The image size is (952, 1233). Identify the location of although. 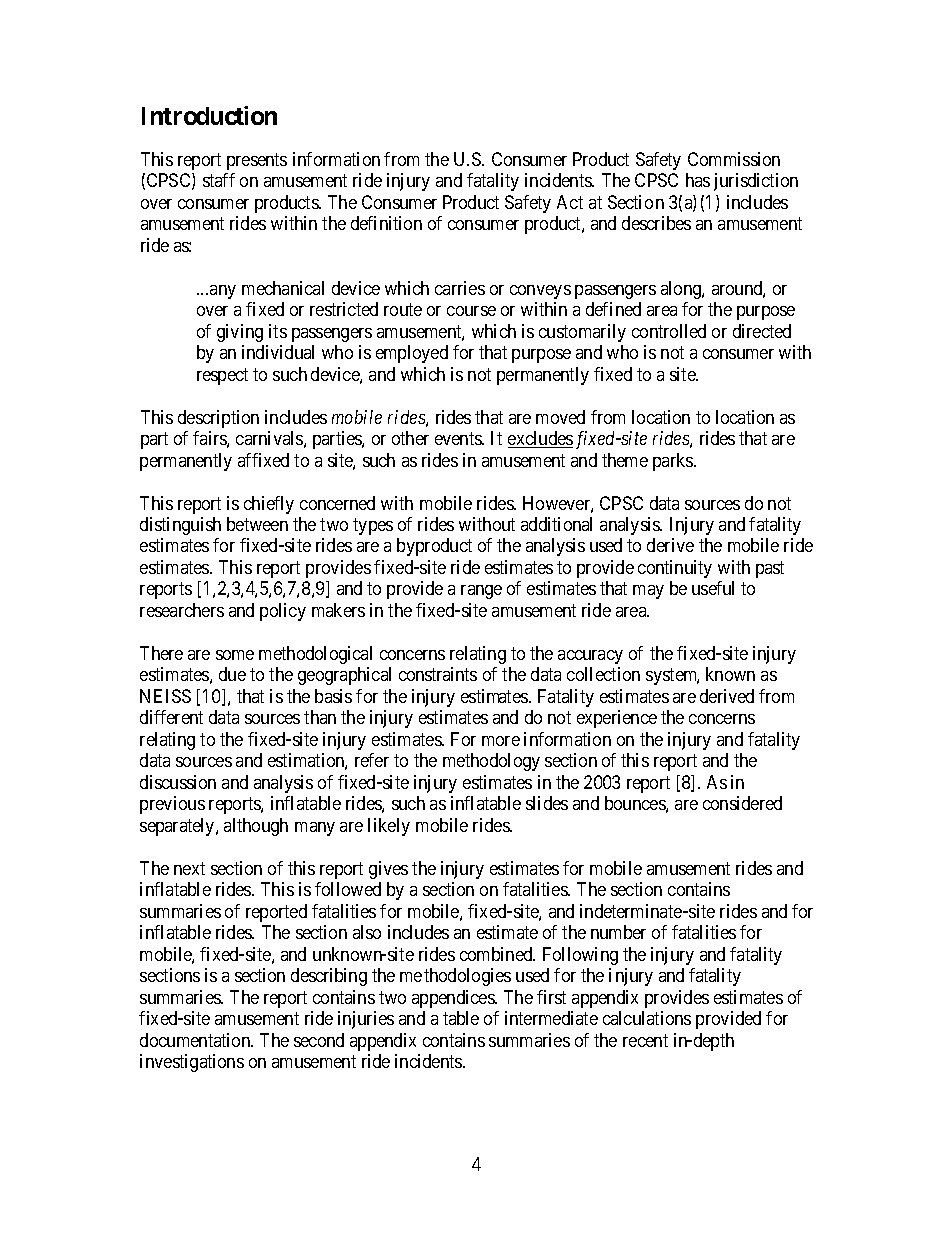
(256, 827).
